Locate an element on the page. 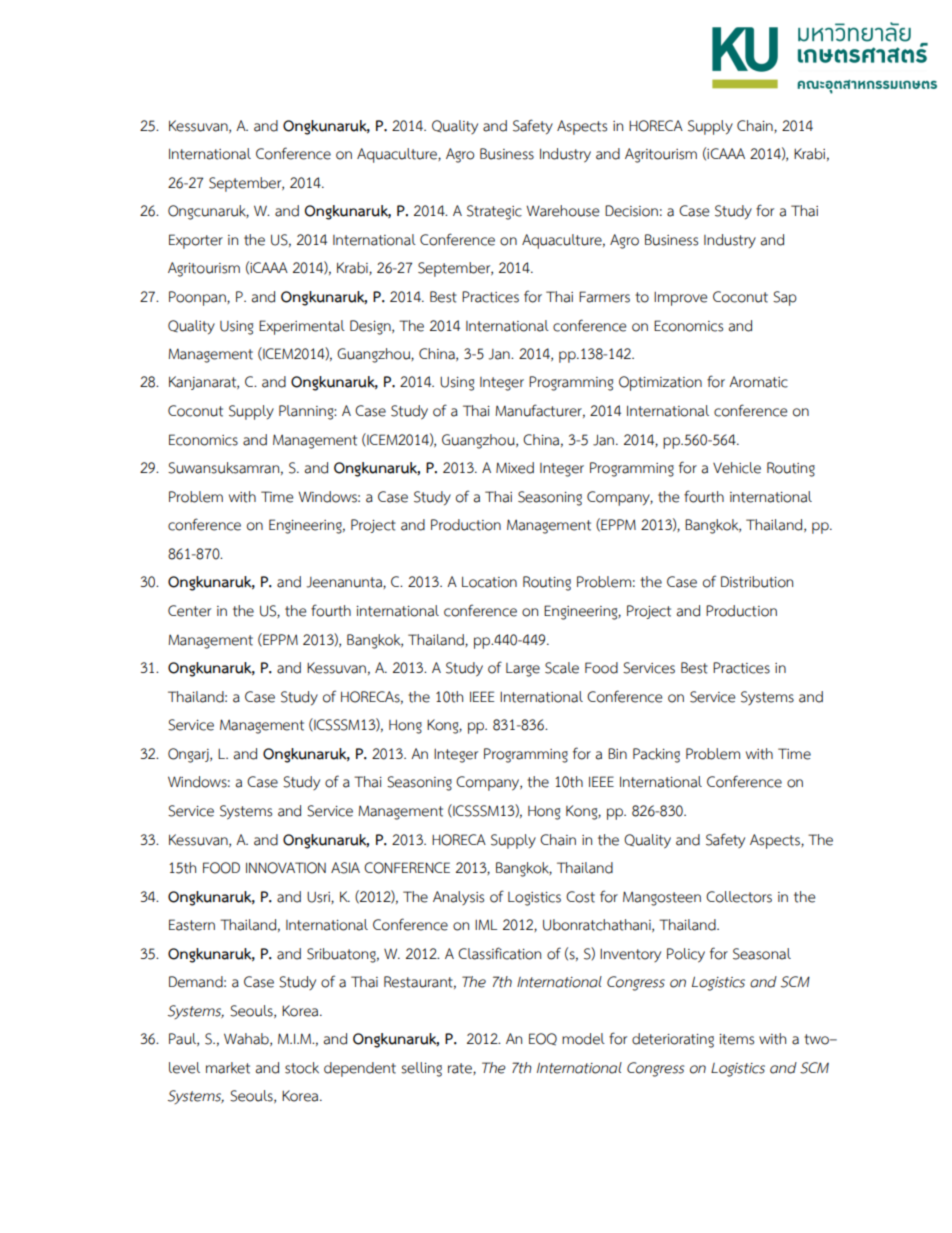 The height and width of the image is (1233, 952). Packing is located at coordinates (656, 755).
